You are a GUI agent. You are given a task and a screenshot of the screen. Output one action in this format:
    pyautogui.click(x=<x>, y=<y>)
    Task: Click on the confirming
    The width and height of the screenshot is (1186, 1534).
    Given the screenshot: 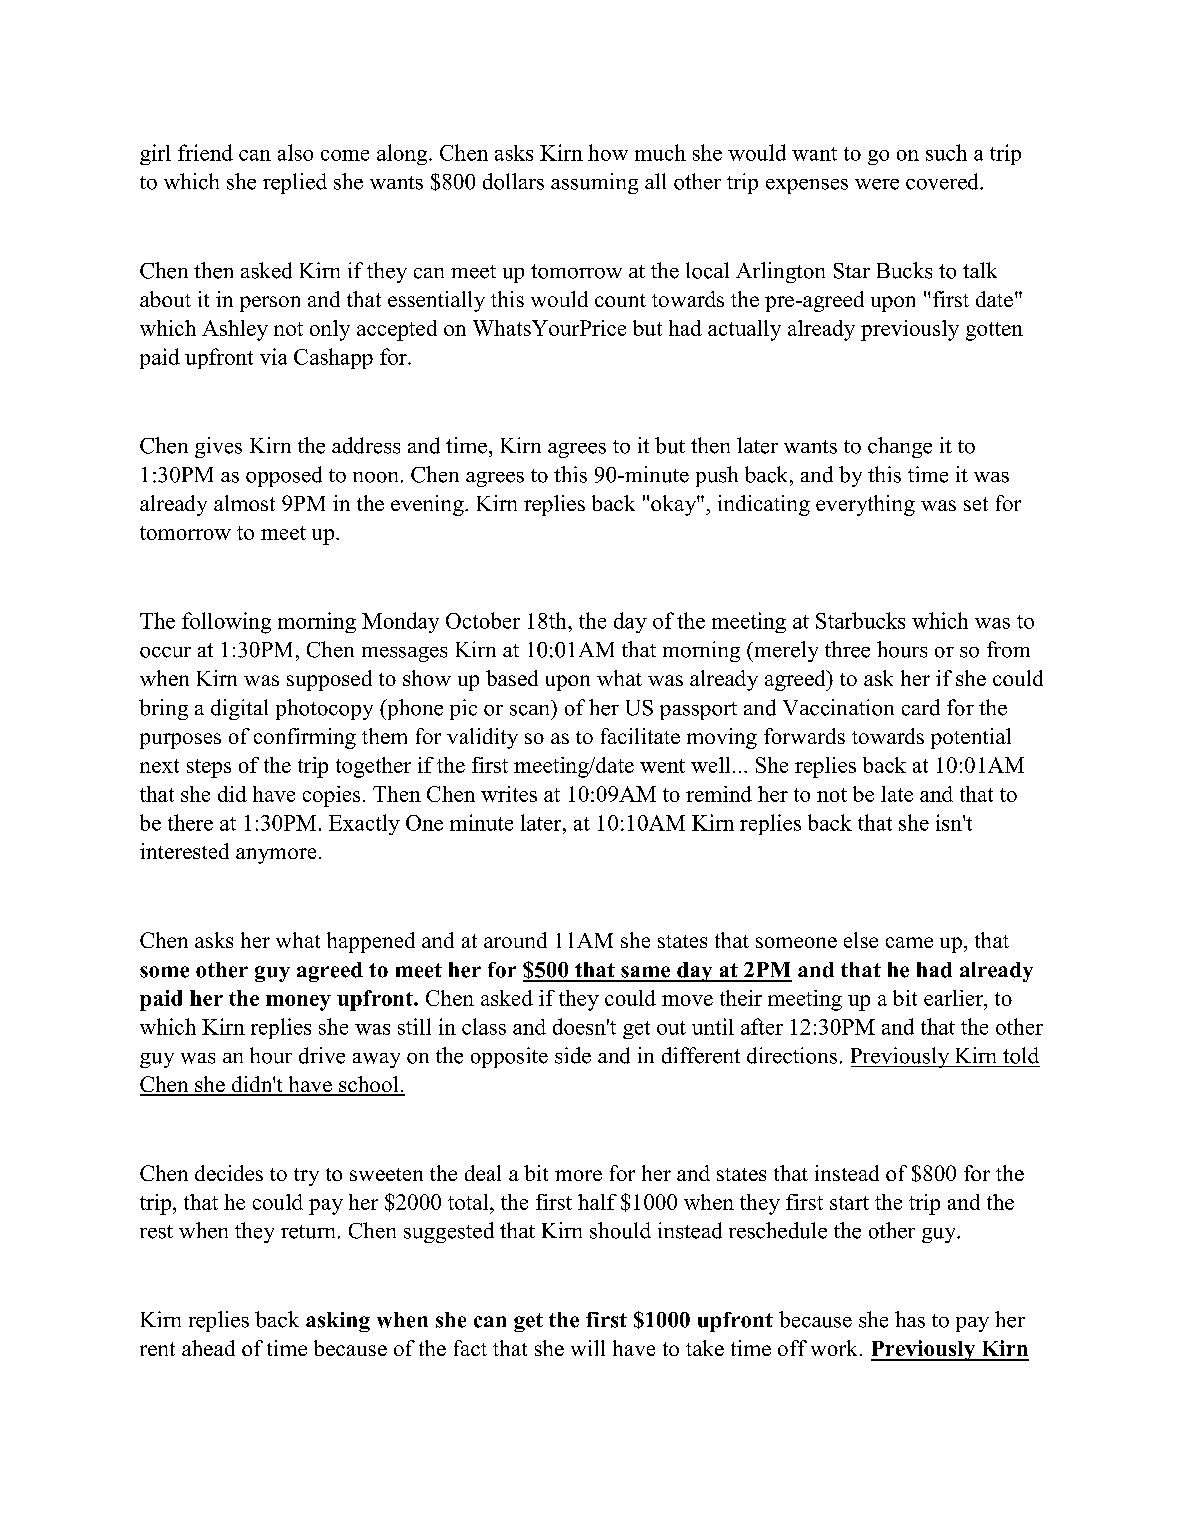 What is the action you would take?
    pyautogui.click(x=305, y=738)
